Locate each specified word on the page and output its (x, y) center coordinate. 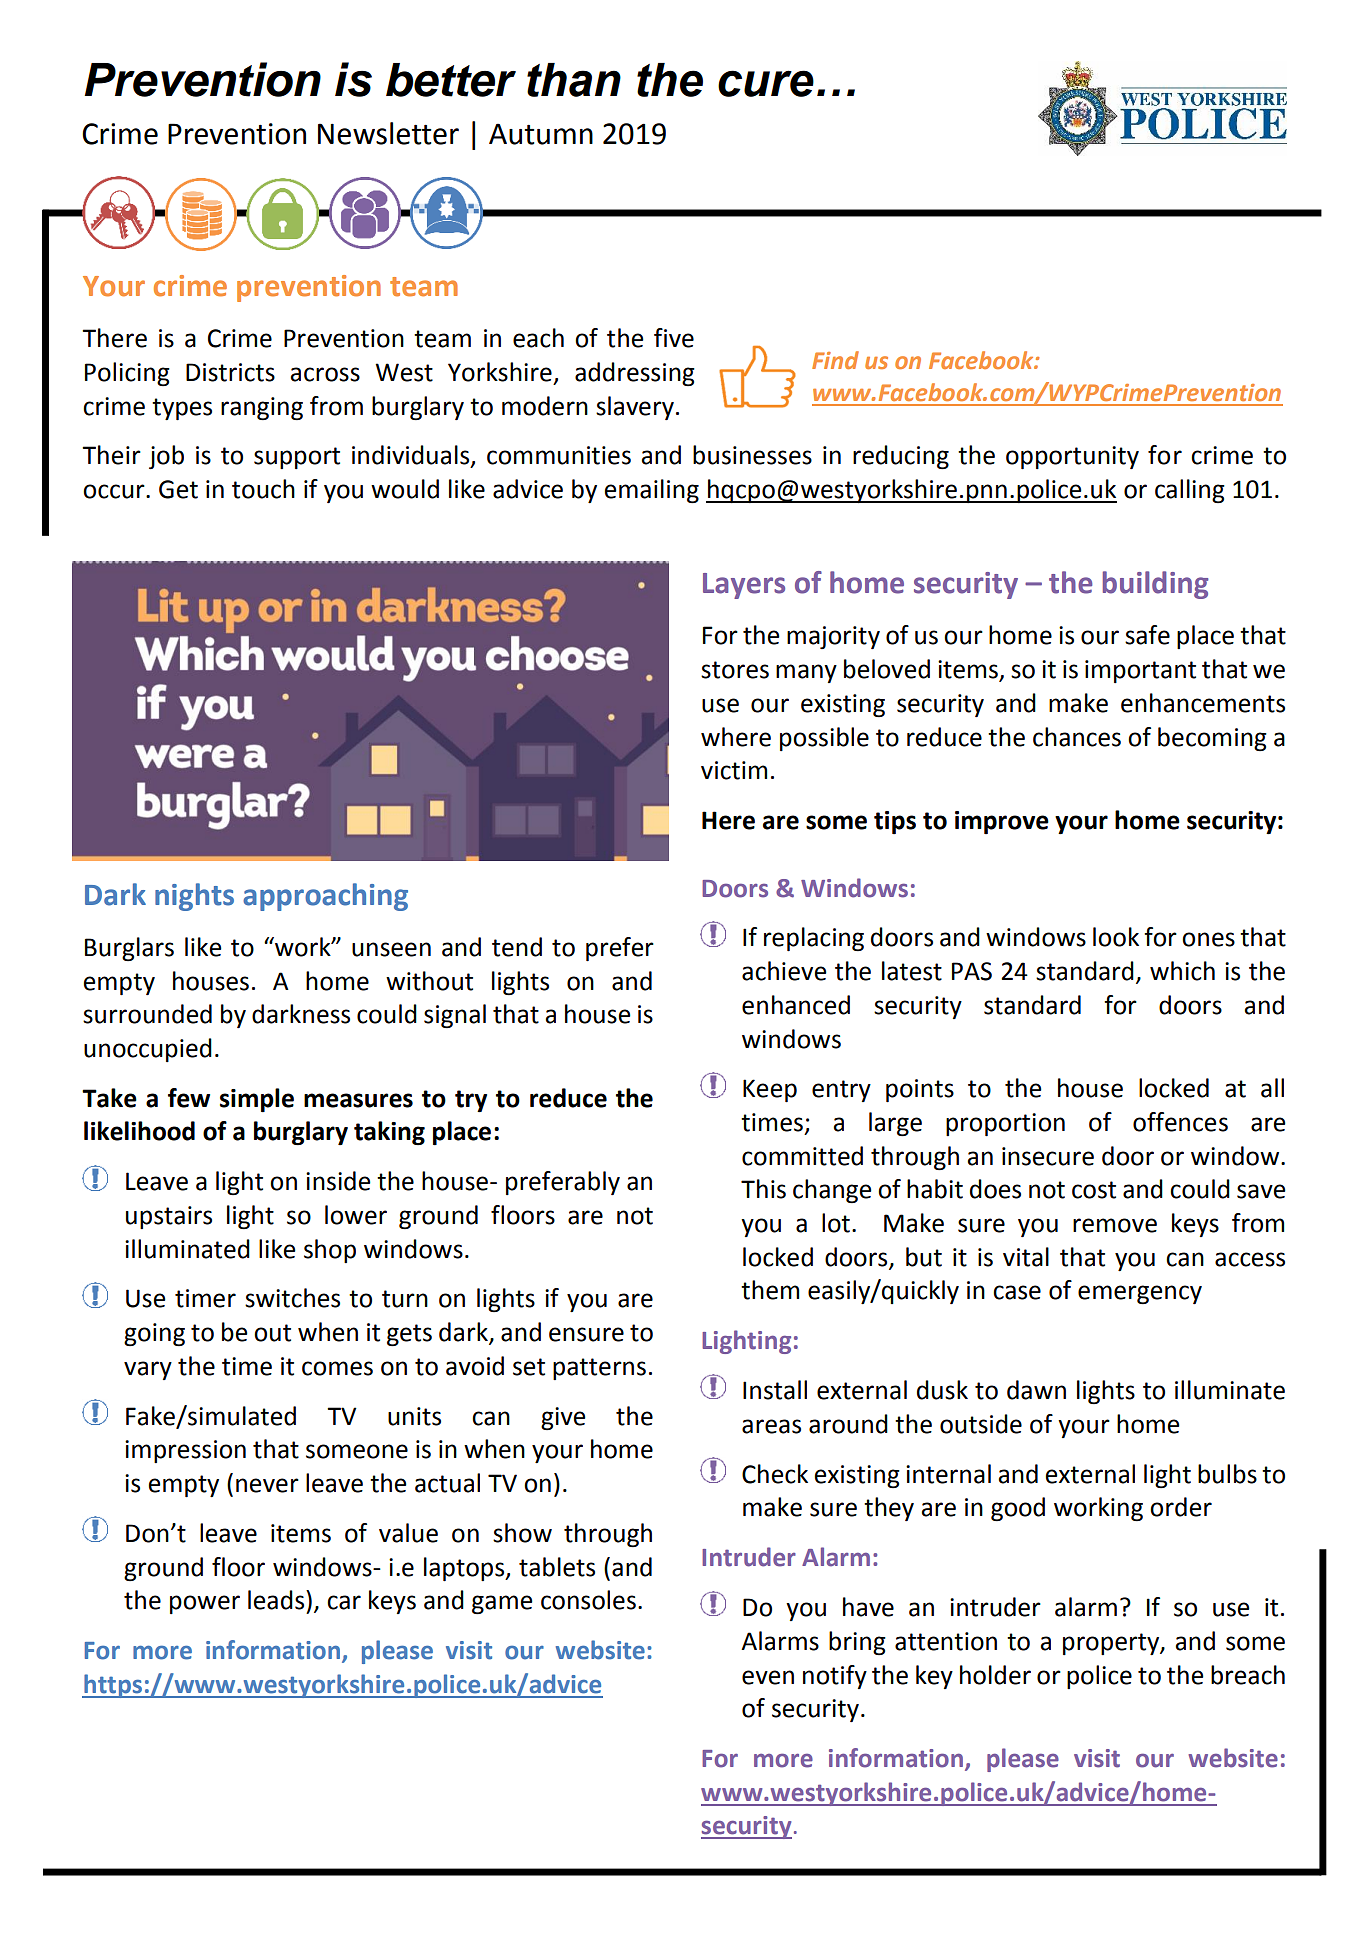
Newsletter (388, 133)
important (1140, 671)
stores (735, 670)
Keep (770, 1090)
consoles (588, 1600)
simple (257, 1100)
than (574, 80)
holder (995, 1675)
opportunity (1072, 457)
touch (263, 489)
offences (1180, 1122)
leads (277, 1600)
